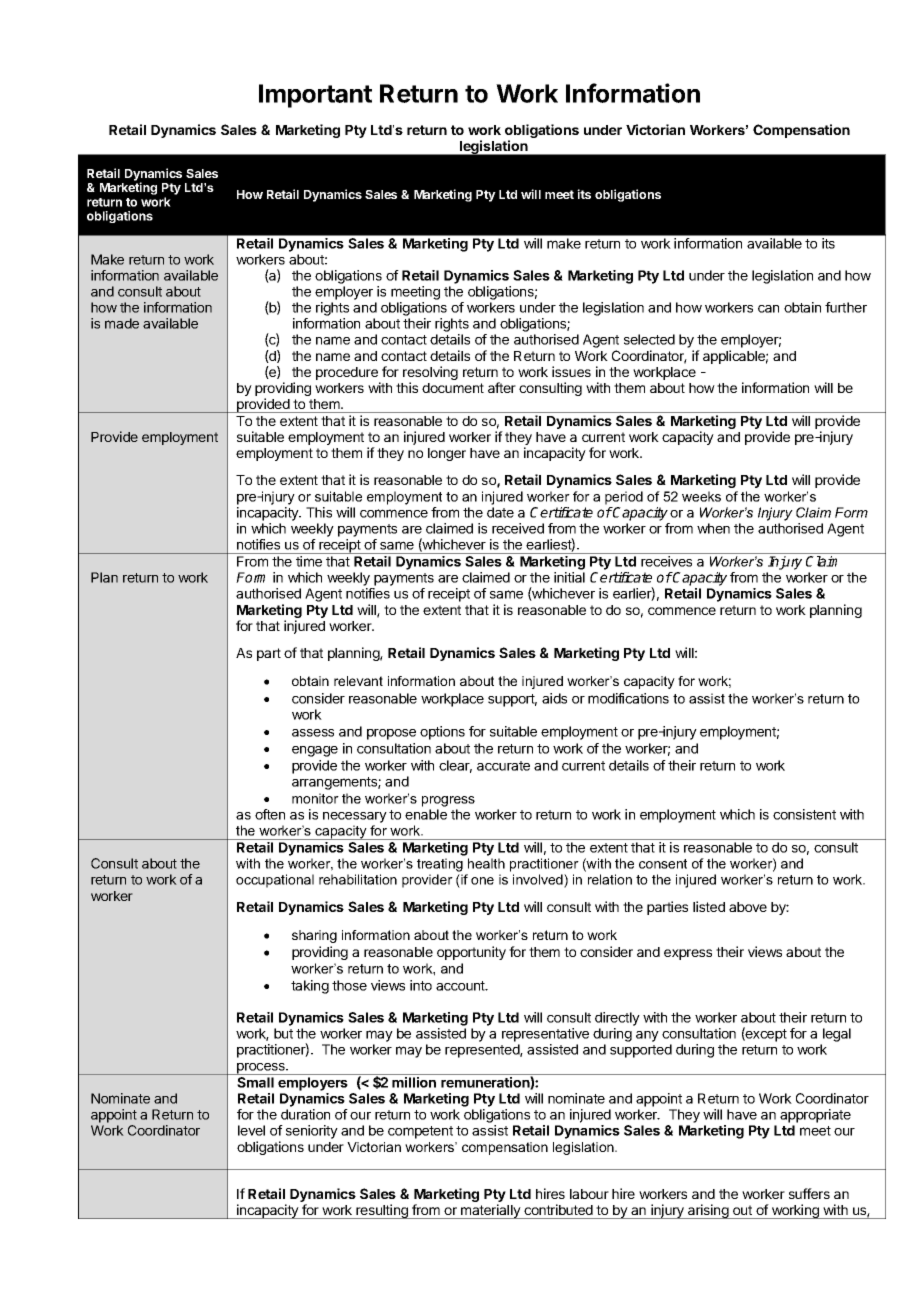  What do you see at coordinates (315, 96) in the screenshot?
I see `Important` at bounding box center [315, 96].
